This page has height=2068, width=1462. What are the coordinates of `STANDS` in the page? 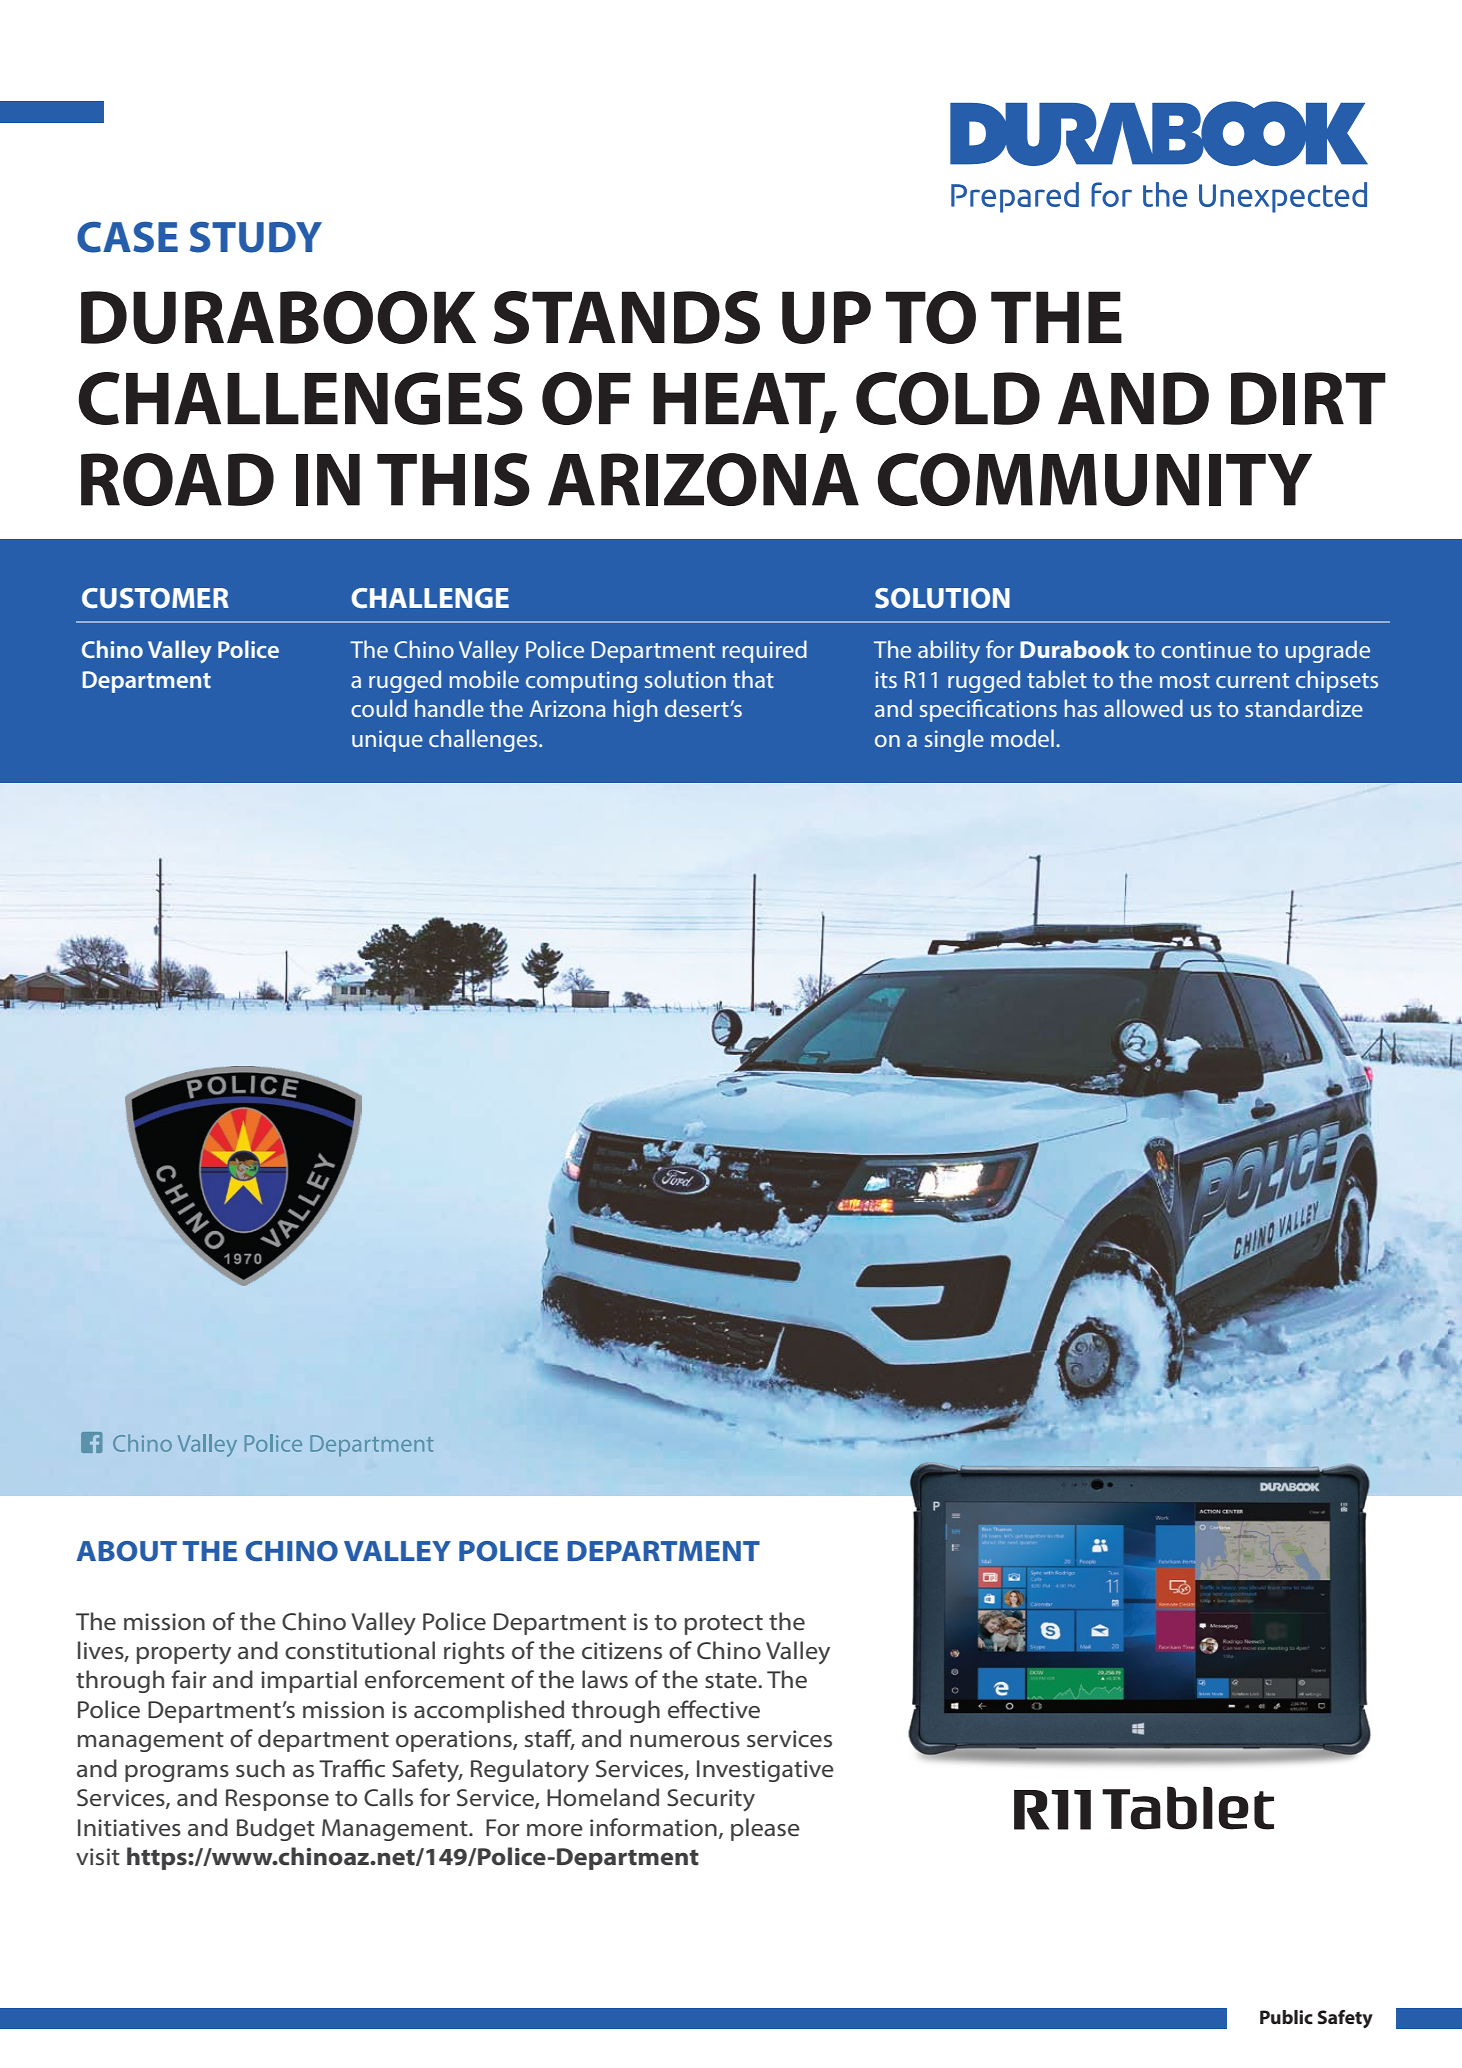 It's located at (627, 317).
